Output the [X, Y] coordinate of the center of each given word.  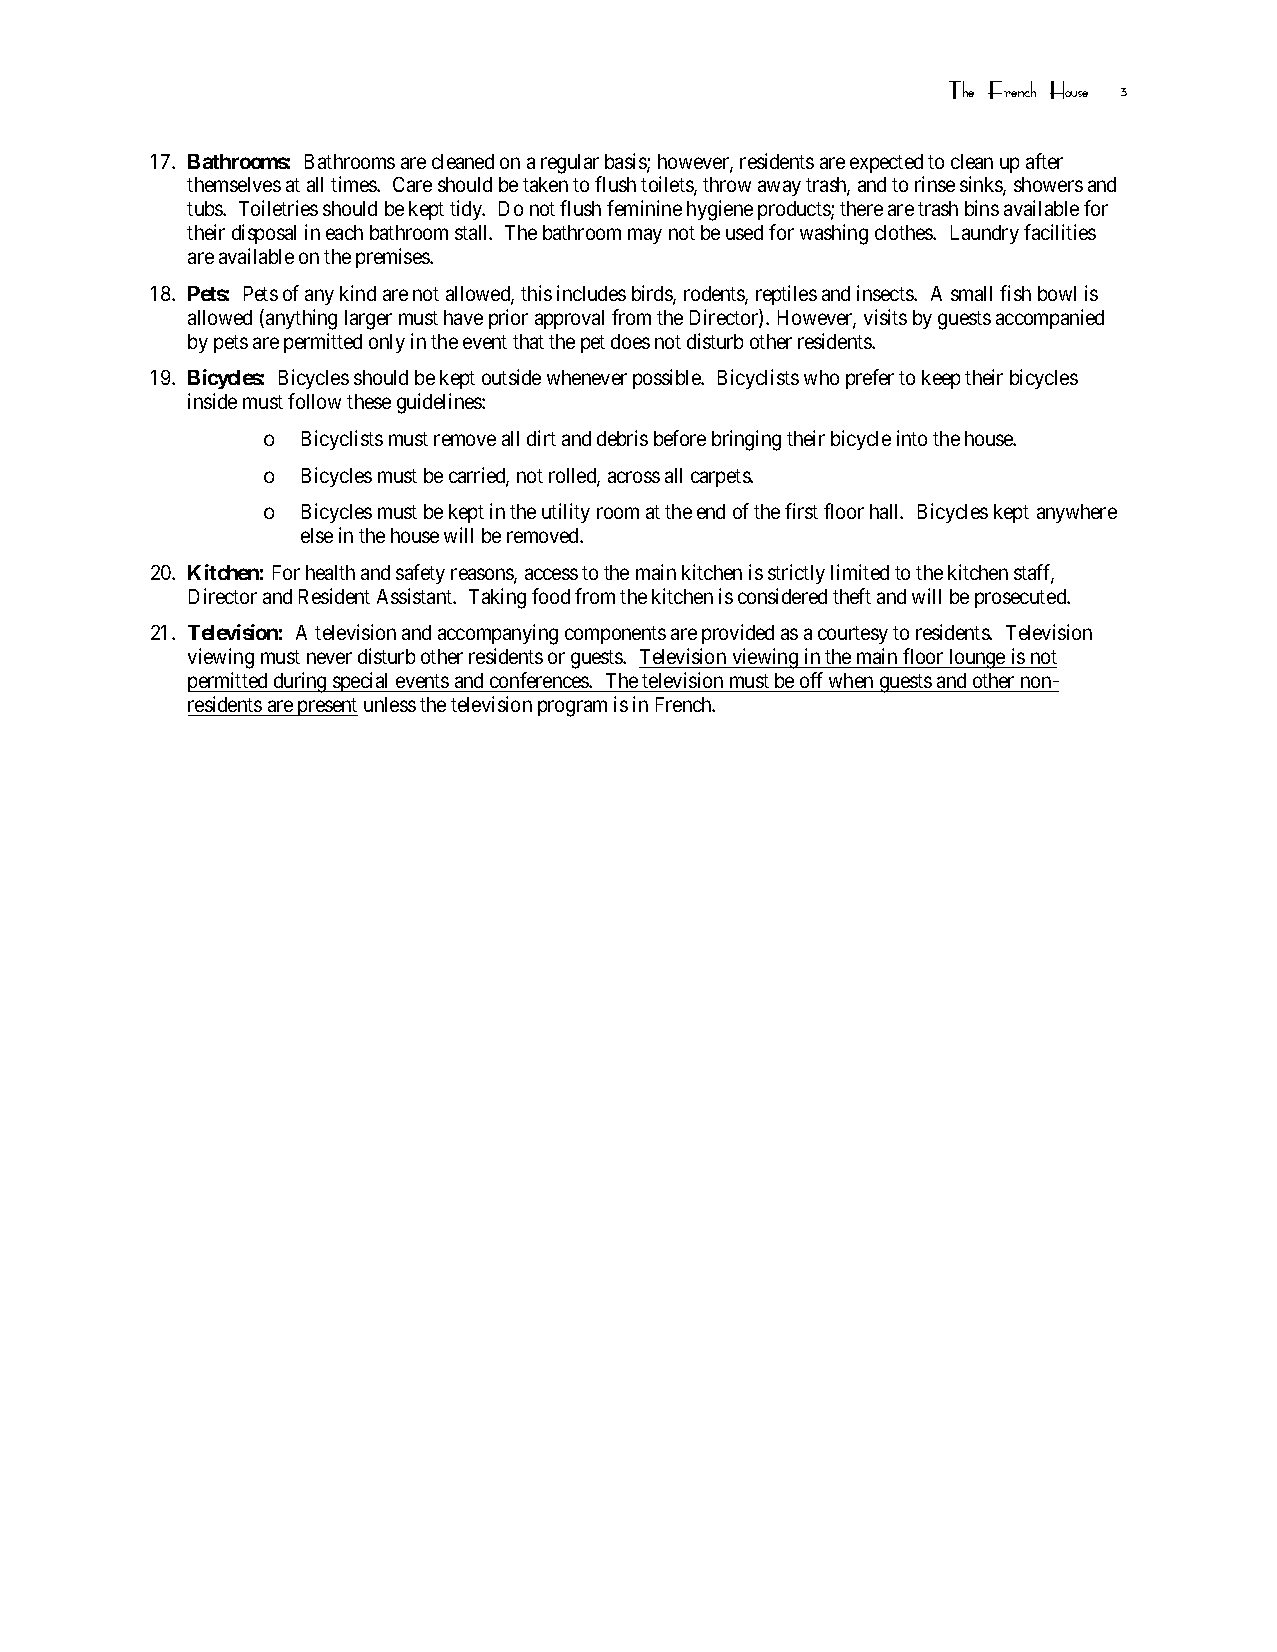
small [971, 293]
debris [622, 438]
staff [1034, 573]
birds [653, 294]
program [572, 709]
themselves [234, 184]
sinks [982, 185]
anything [301, 319]
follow [314, 401]
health [330, 572]
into [912, 438]
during [300, 682]
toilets [668, 185]
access [551, 574]
